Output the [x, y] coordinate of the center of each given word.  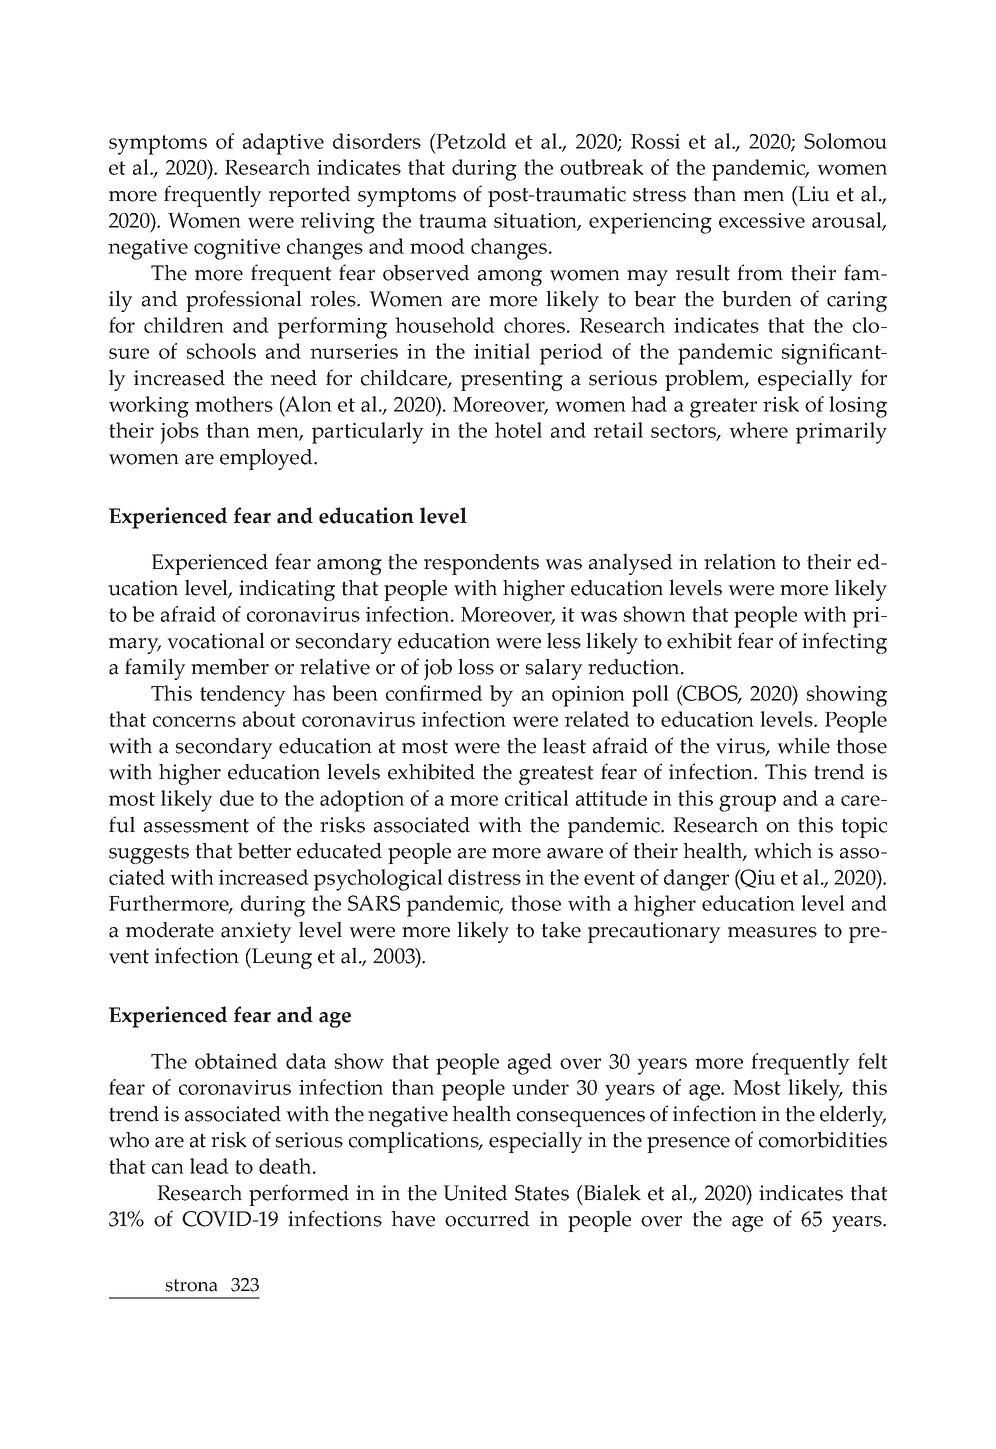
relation [740, 561]
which [783, 851]
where [758, 430]
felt [873, 1061]
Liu [813, 194]
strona [191, 1285]
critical [537, 798]
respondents [481, 564]
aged [530, 1064]
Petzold [471, 141]
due [237, 798]
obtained [236, 1061]
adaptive [283, 144]
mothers [234, 404]
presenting [512, 380]
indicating [287, 590]
